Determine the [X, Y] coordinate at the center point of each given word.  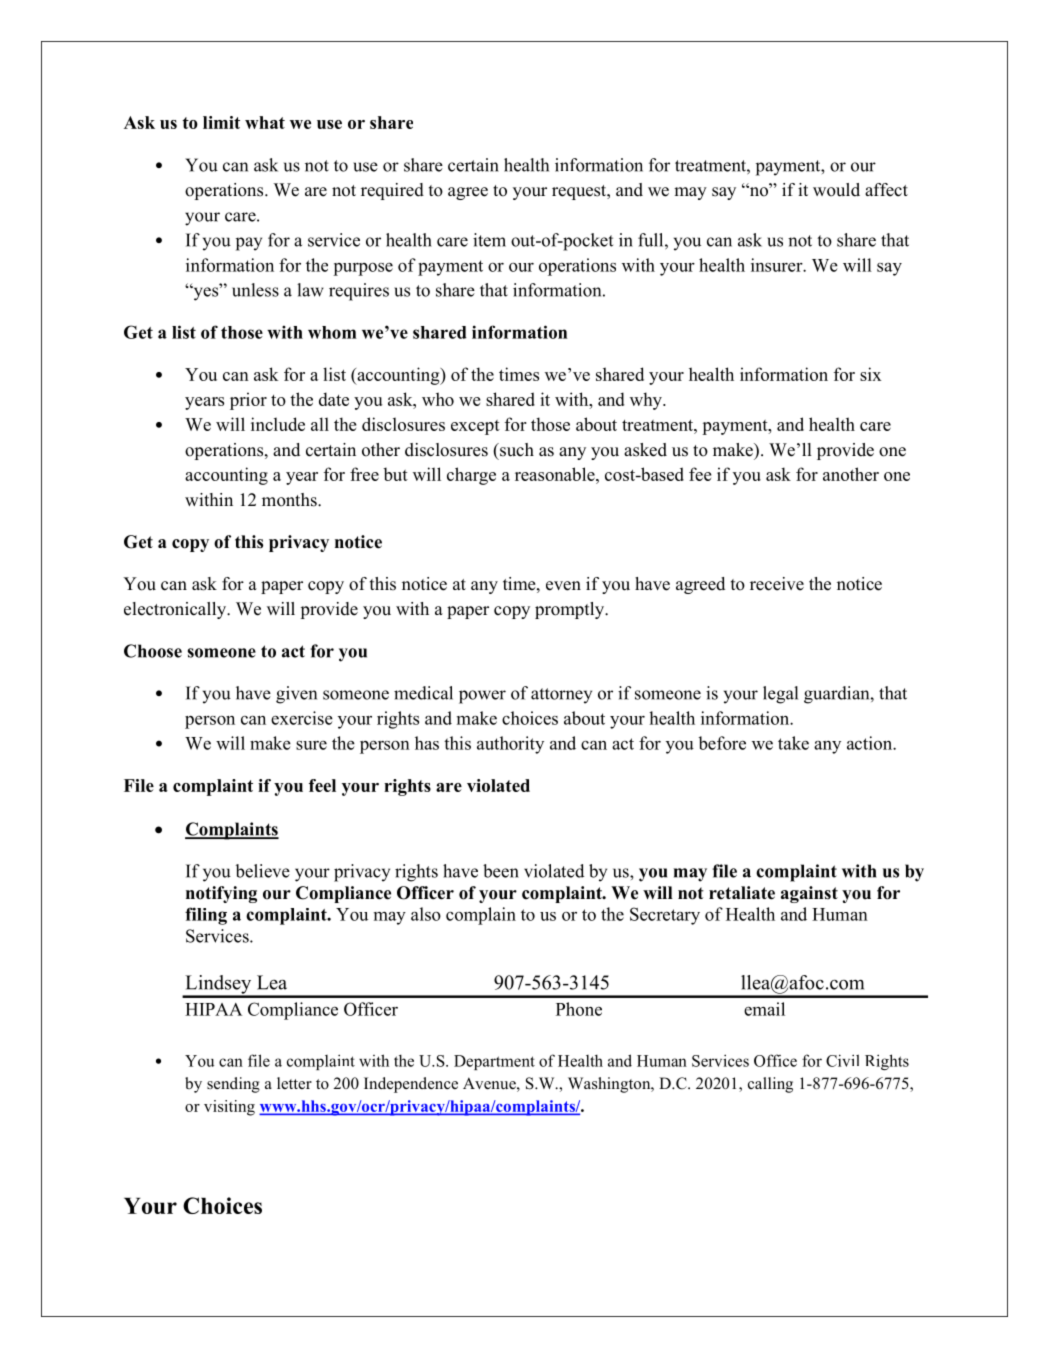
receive [777, 584]
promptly [571, 610]
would [836, 190]
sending [233, 1085]
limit [221, 122]
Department [494, 1062]
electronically [176, 610]
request [580, 192]
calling [770, 1085]
